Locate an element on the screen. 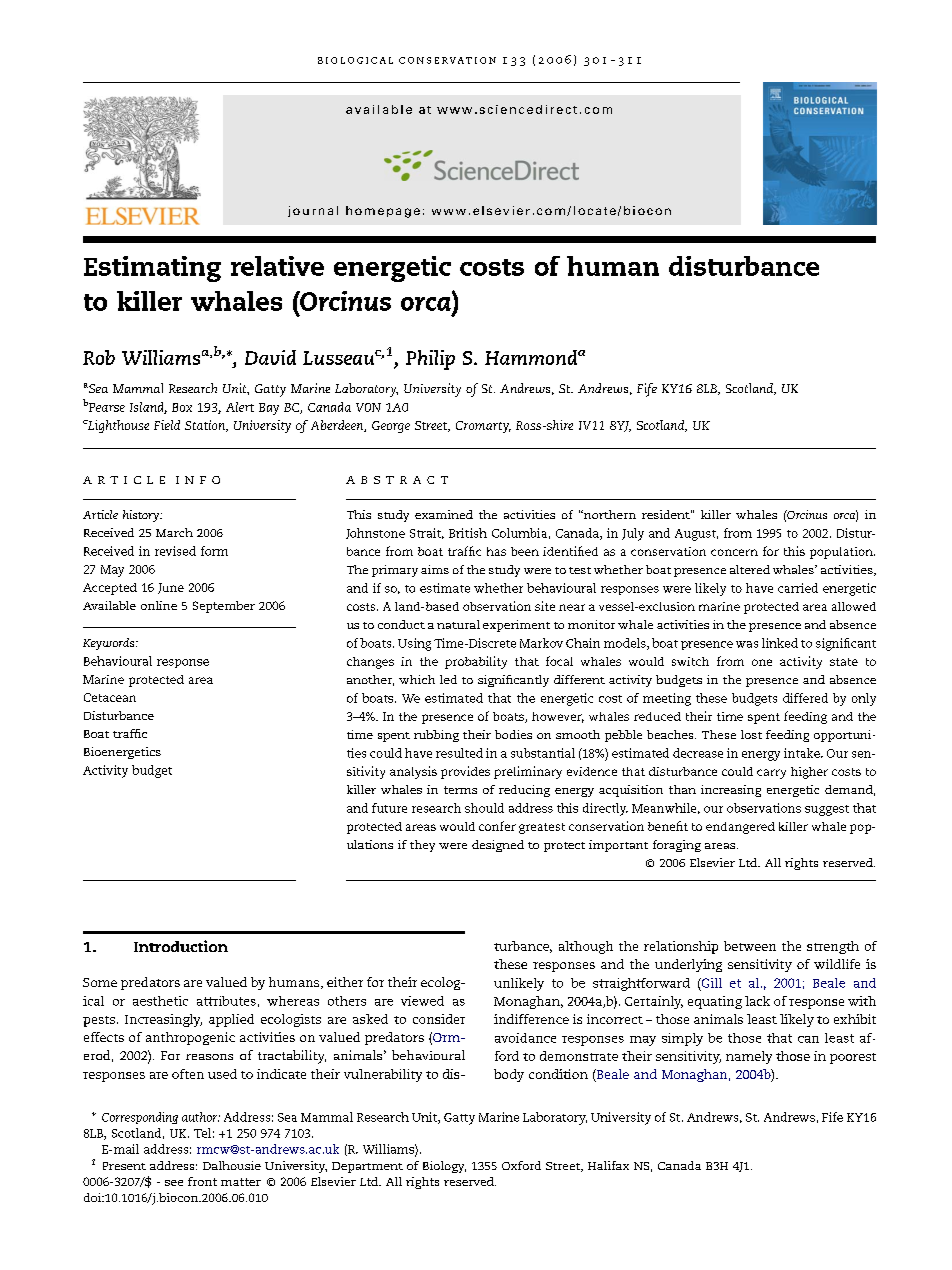  examined is located at coordinates (444, 514).
